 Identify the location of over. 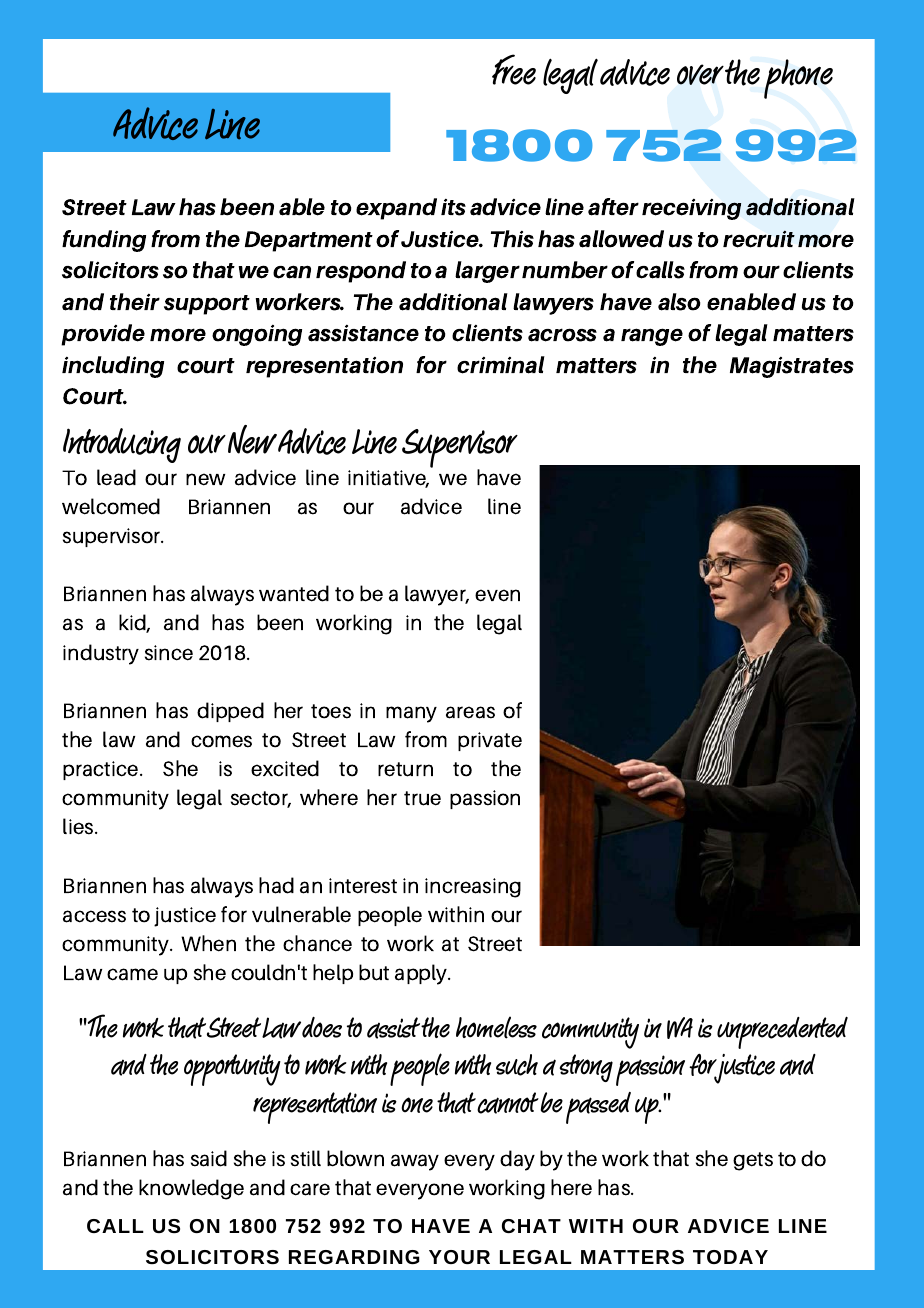
(700, 74).
